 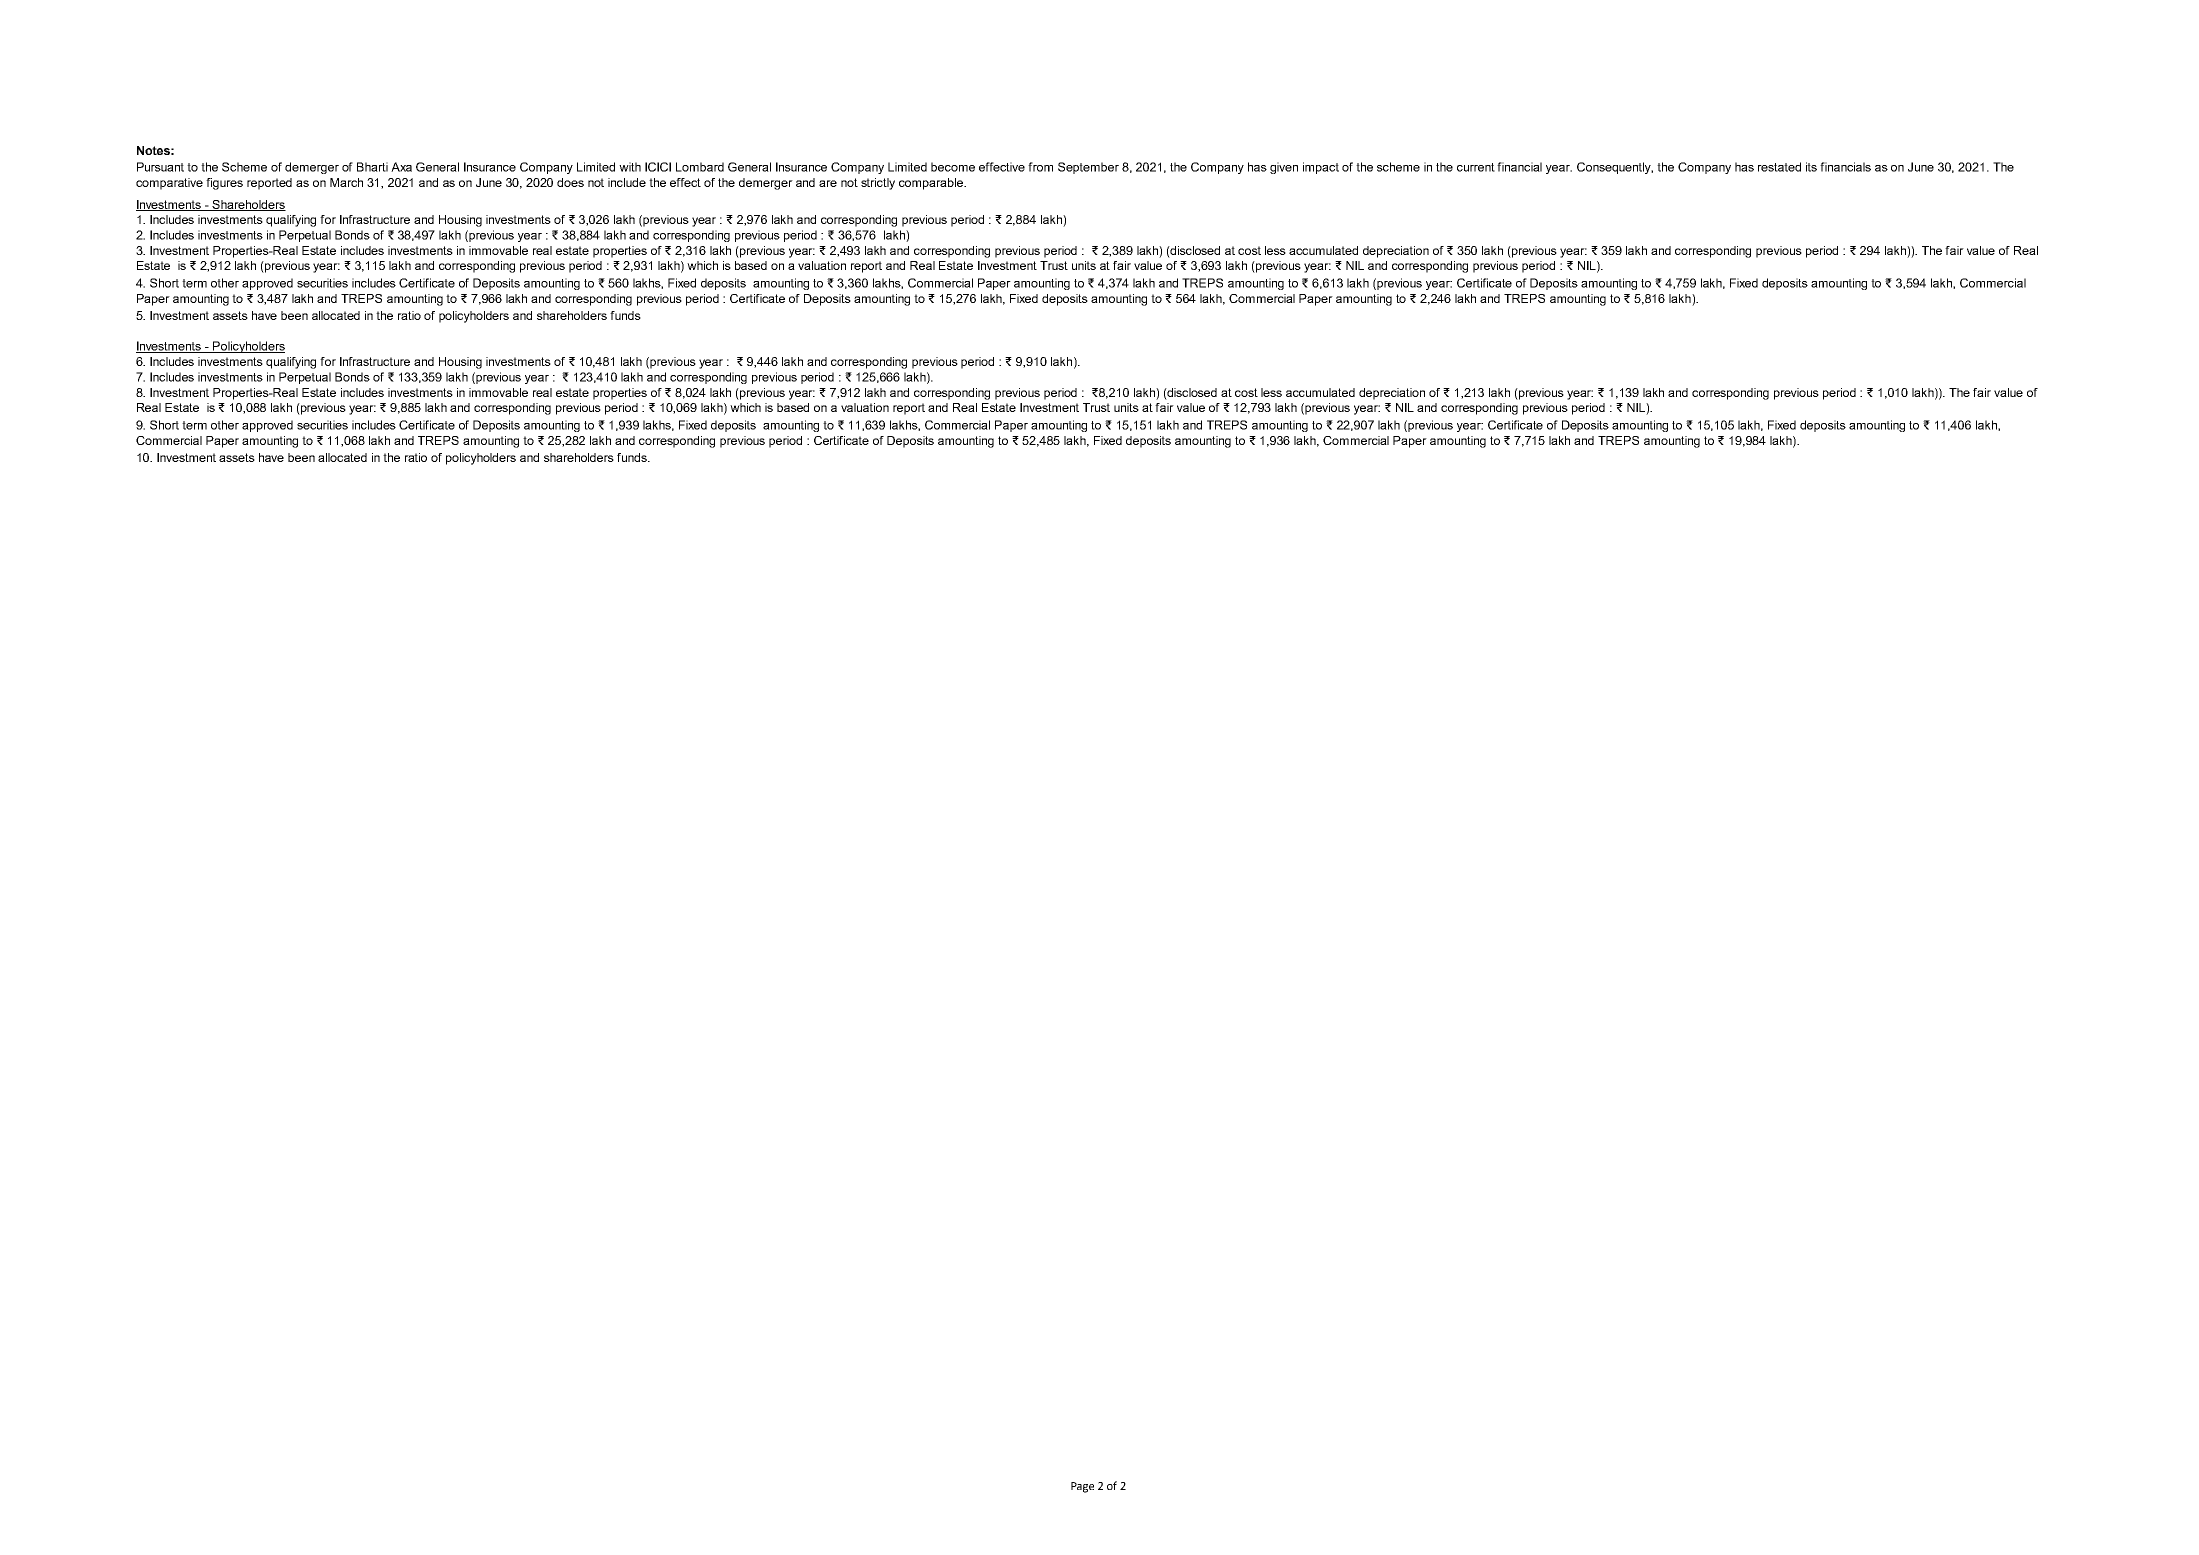 What do you see at coordinates (953, 167) in the screenshot?
I see `become` at bounding box center [953, 167].
